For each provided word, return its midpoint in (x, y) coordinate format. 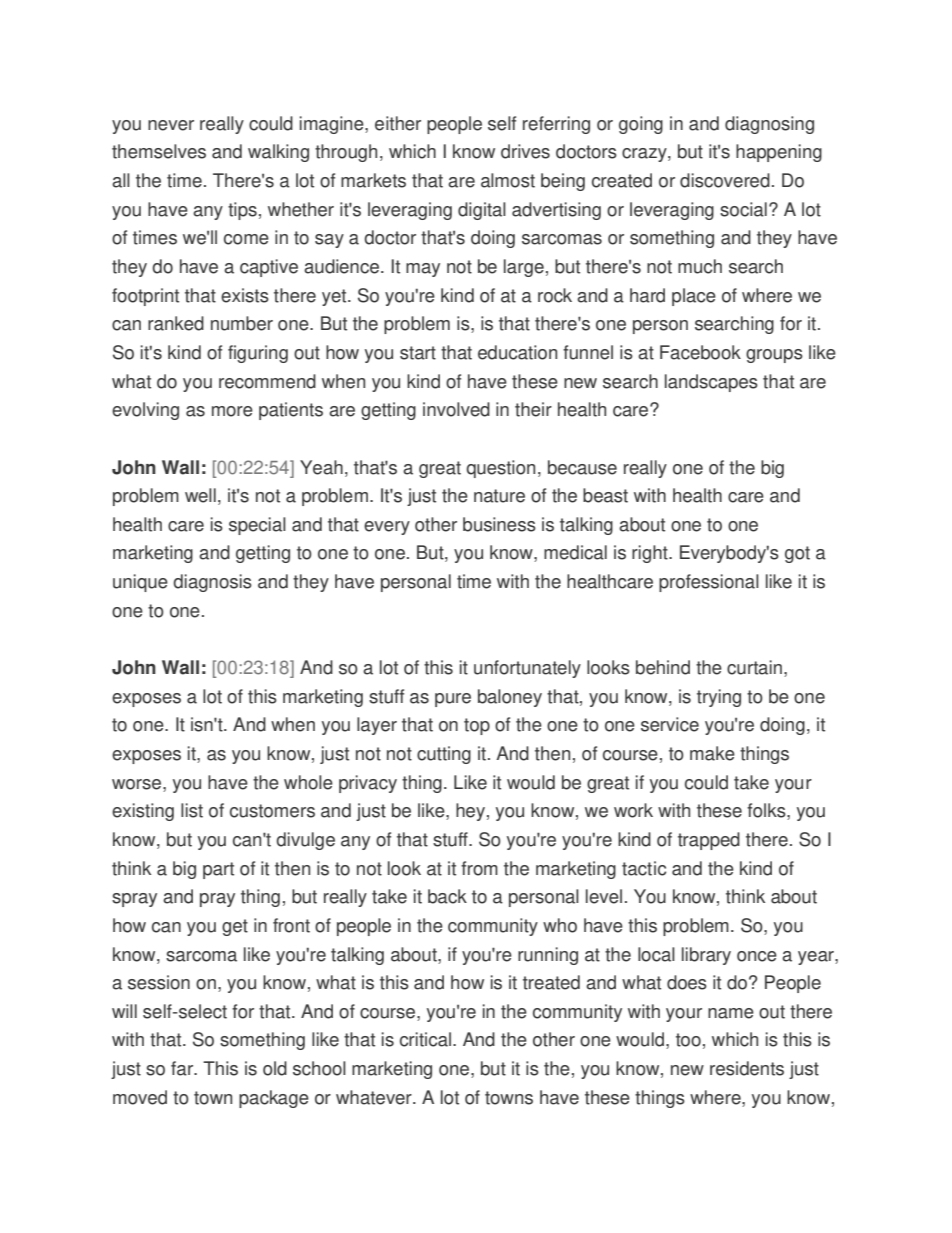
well (200, 495)
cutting (444, 755)
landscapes (711, 383)
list (192, 810)
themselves (159, 151)
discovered (725, 180)
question (500, 469)
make (712, 753)
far (183, 1068)
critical (425, 1039)
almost (508, 180)
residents (747, 1068)
